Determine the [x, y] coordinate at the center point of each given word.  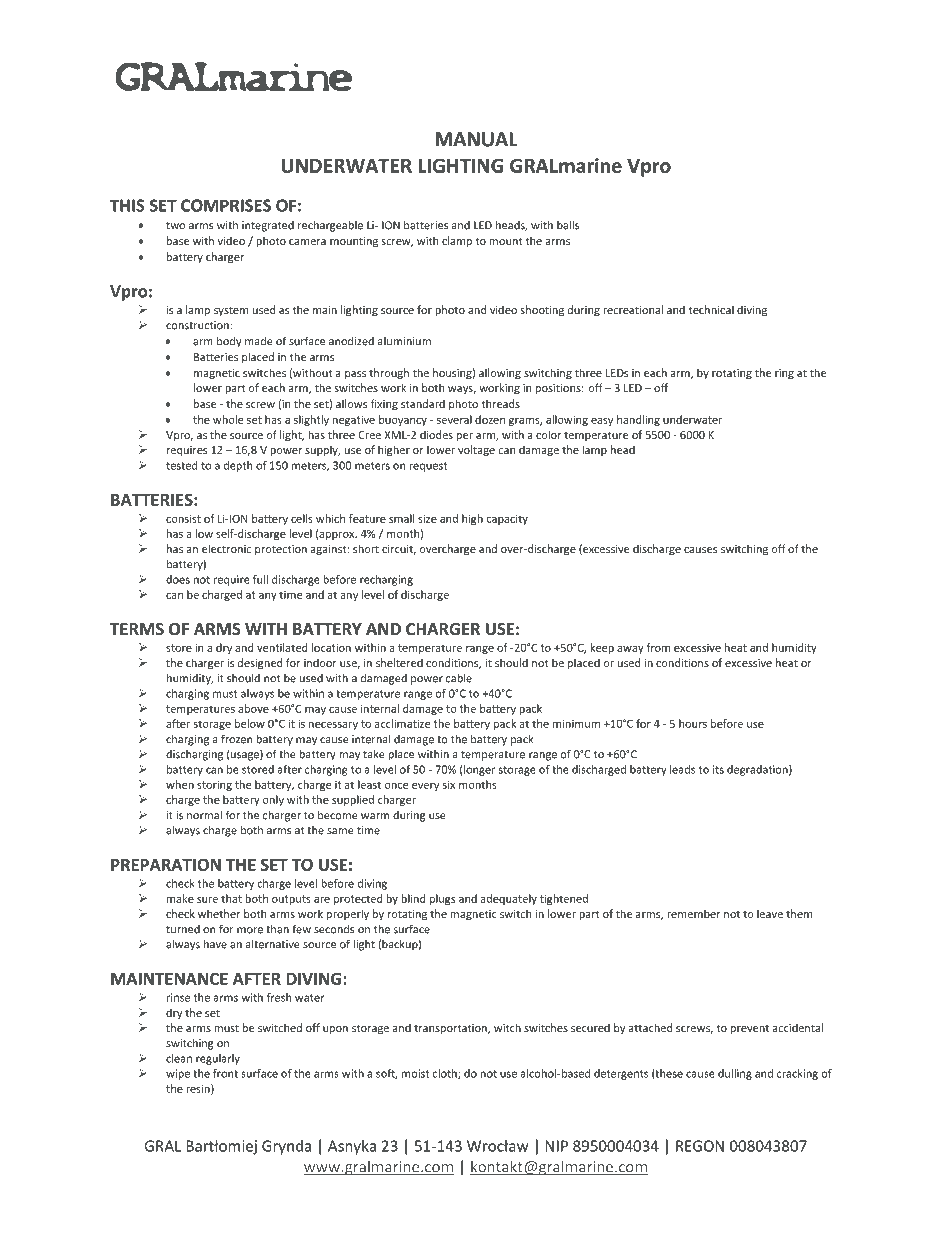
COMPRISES [226, 205]
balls [568, 225]
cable [459, 678]
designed [260, 664]
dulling [735, 1074]
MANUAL [476, 139]
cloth [446, 1074]
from [658, 647]
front [225, 1073]
